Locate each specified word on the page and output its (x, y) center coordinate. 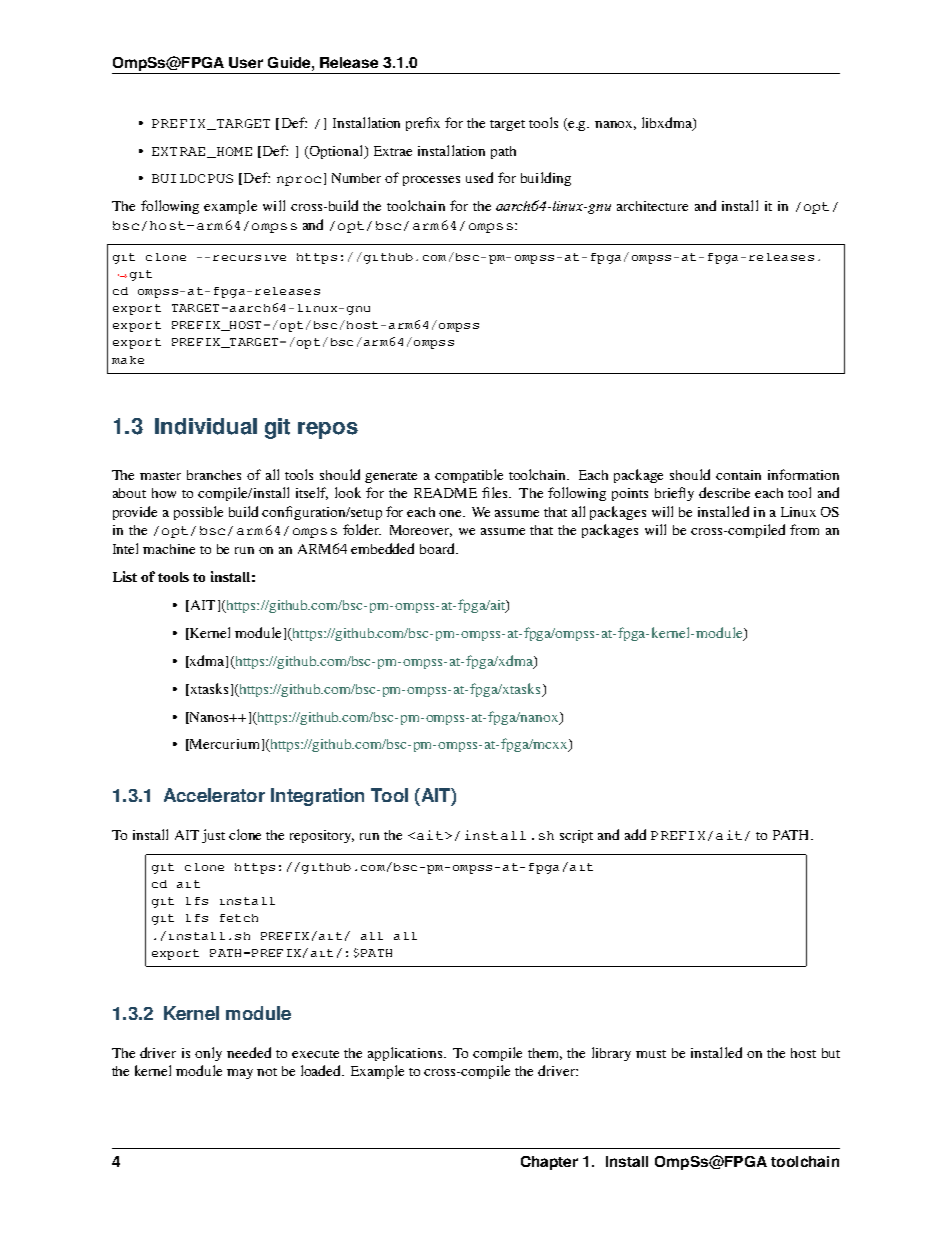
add (635, 834)
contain (738, 475)
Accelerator (214, 795)
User (246, 62)
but (831, 1053)
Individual (206, 426)
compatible (469, 476)
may (240, 1074)
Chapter (549, 1163)
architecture (652, 206)
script (576, 836)
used (479, 177)
